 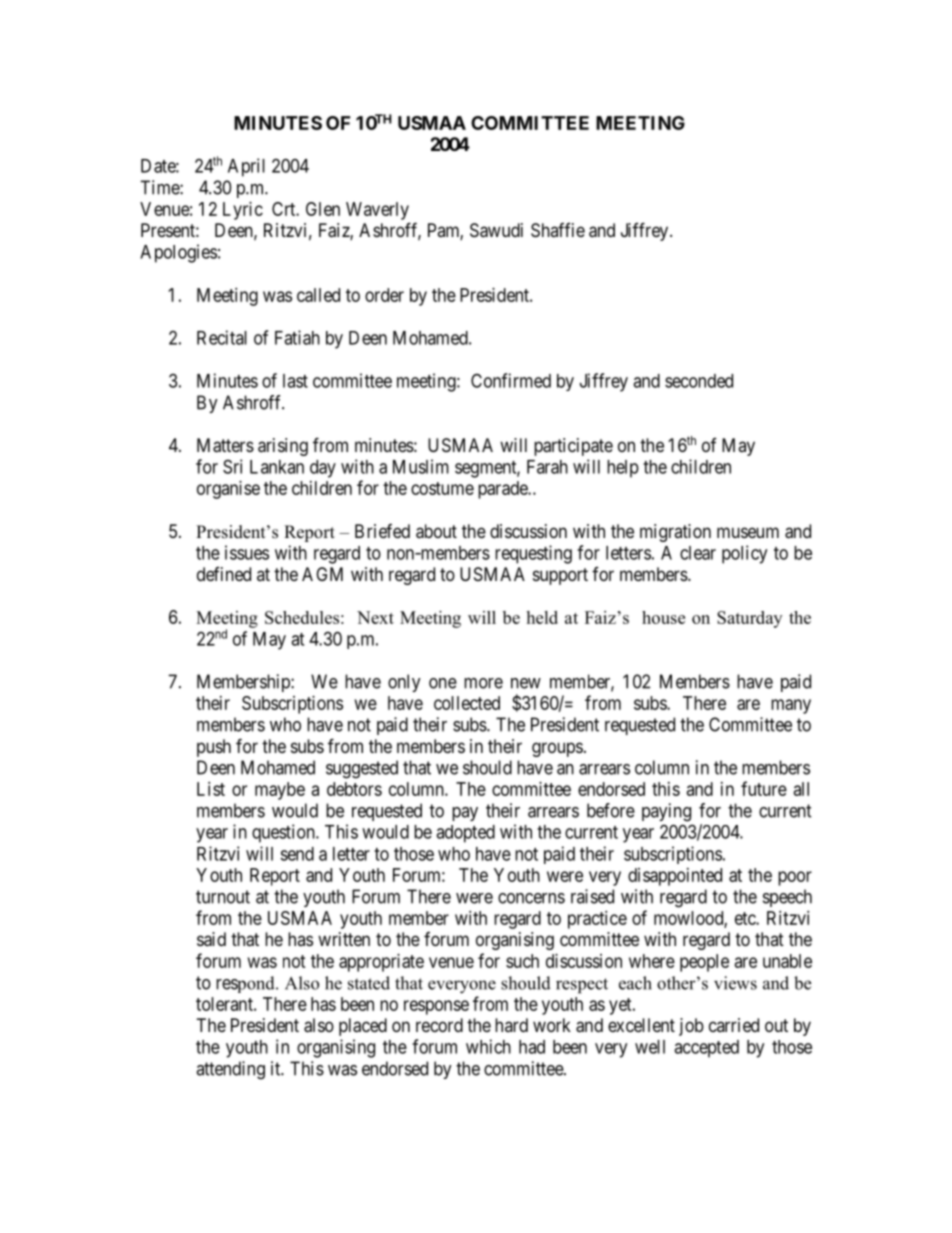 What do you see at coordinates (488, 1046) in the image?
I see `which` at bounding box center [488, 1046].
